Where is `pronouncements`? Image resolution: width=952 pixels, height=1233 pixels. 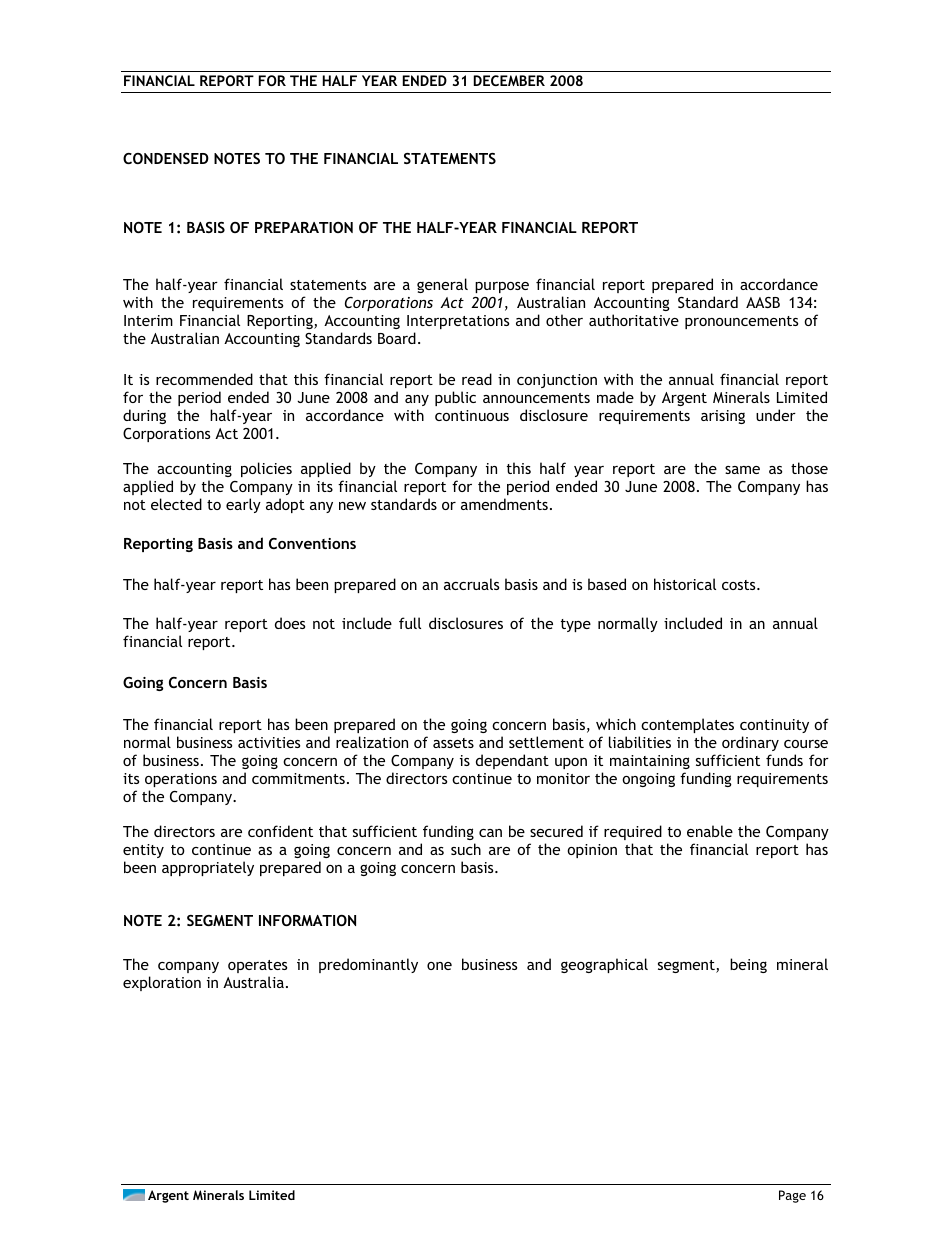
pronouncements is located at coordinates (741, 322).
